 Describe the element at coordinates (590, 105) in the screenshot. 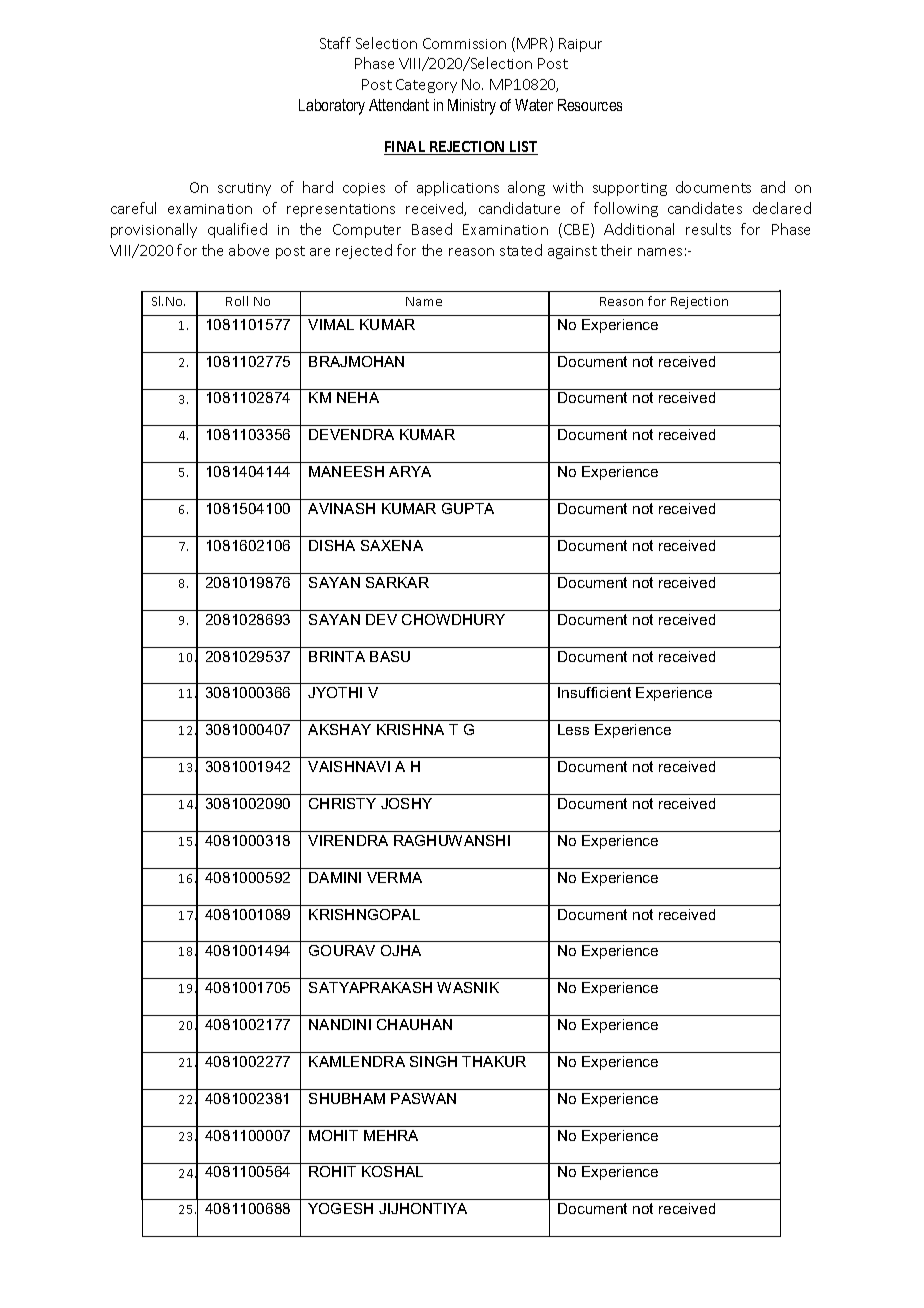

I see `Resources` at that location.
